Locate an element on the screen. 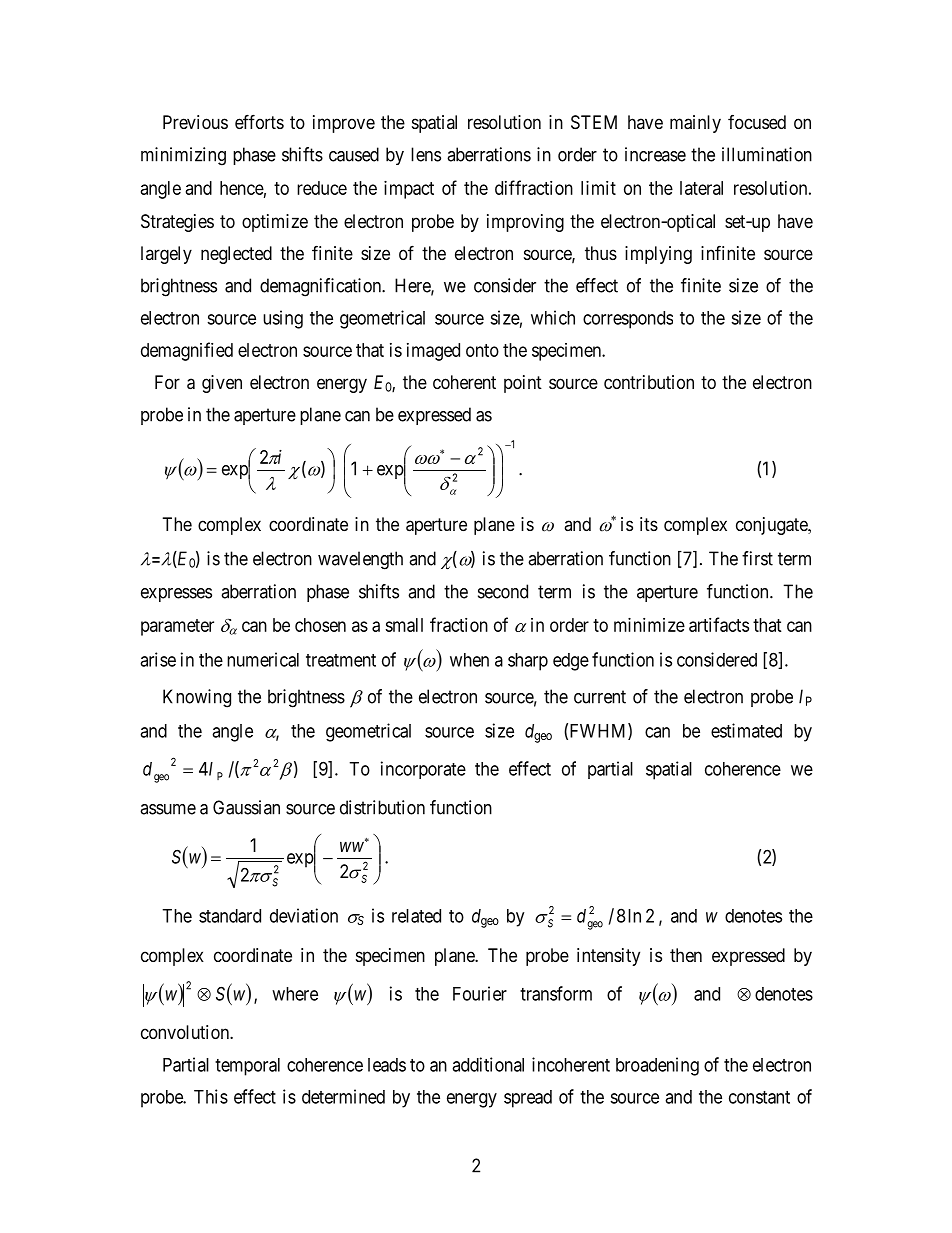 This screenshot has width=952, height=1233. mainly is located at coordinates (695, 124).
